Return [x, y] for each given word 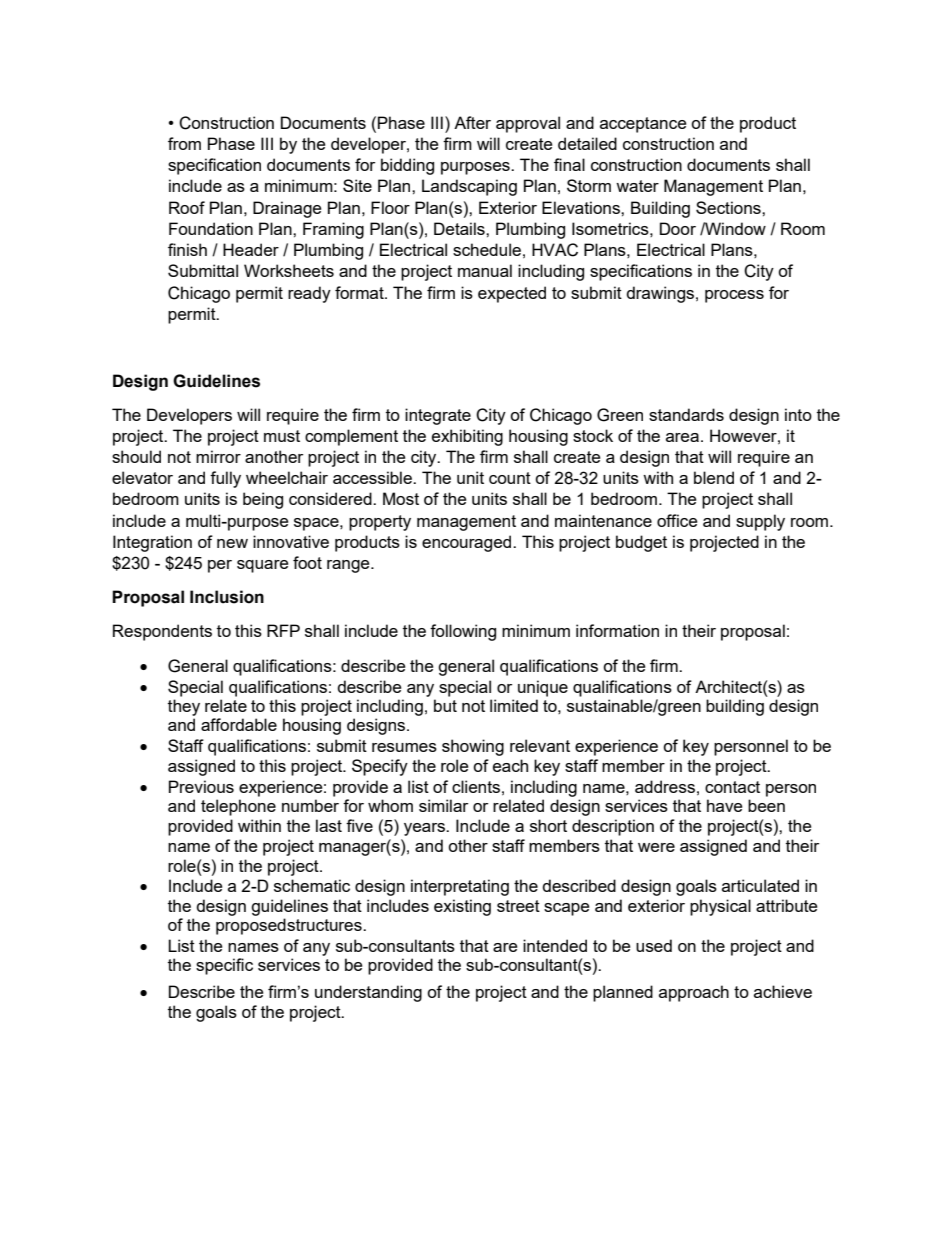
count [510, 478]
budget [641, 543]
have [724, 805]
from [184, 143]
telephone [238, 807]
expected [512, 294]
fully [225, 479]
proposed [251, 926]
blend [714, 477]
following [463, 632]
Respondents [162, 632]
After [472, 122]
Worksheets [289, 270]
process [734, 296]
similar [443, 805]
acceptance [643, 125]
